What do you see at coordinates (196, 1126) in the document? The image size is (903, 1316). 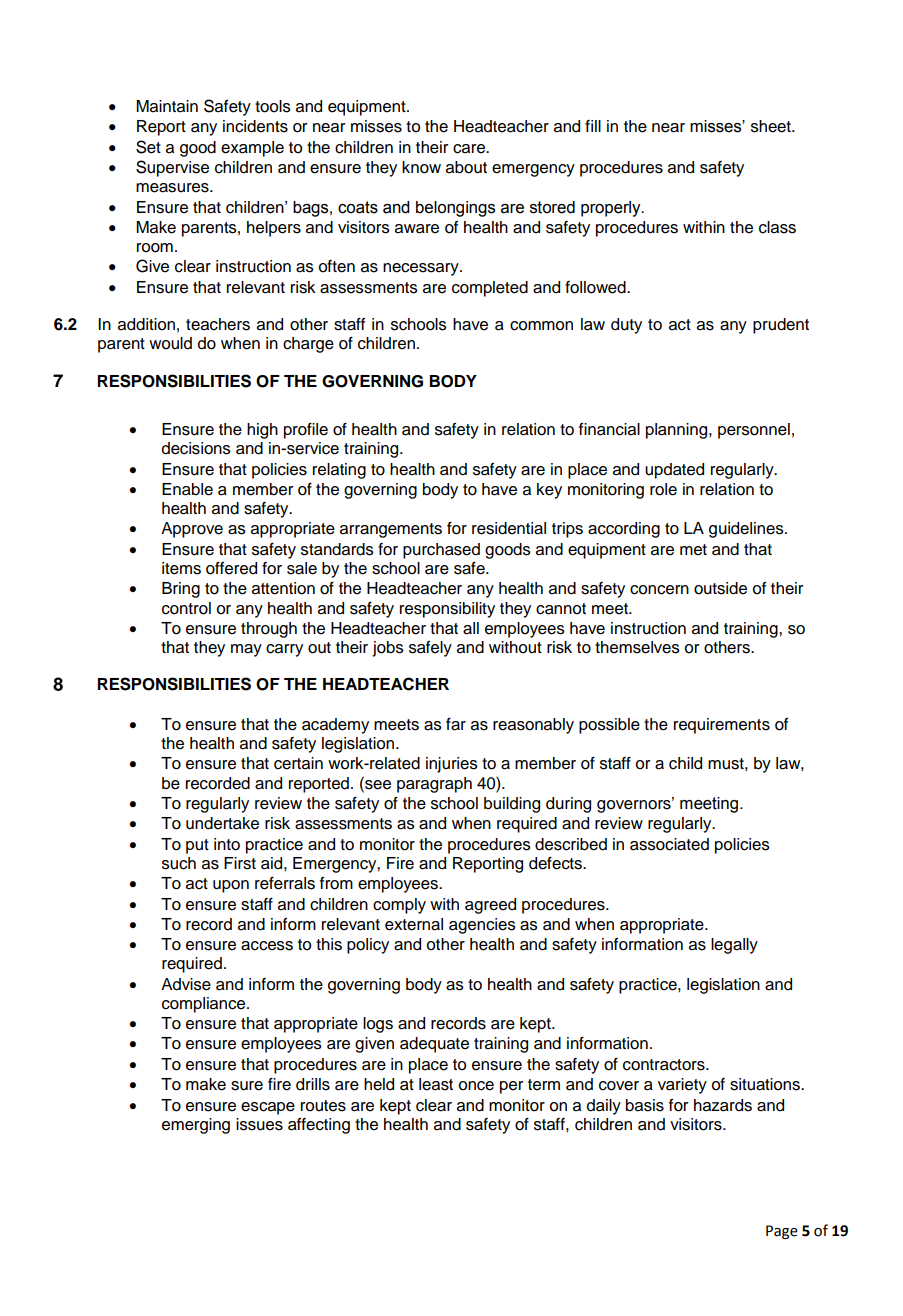 I see `emerging` at bounding box center [196, 1126].
